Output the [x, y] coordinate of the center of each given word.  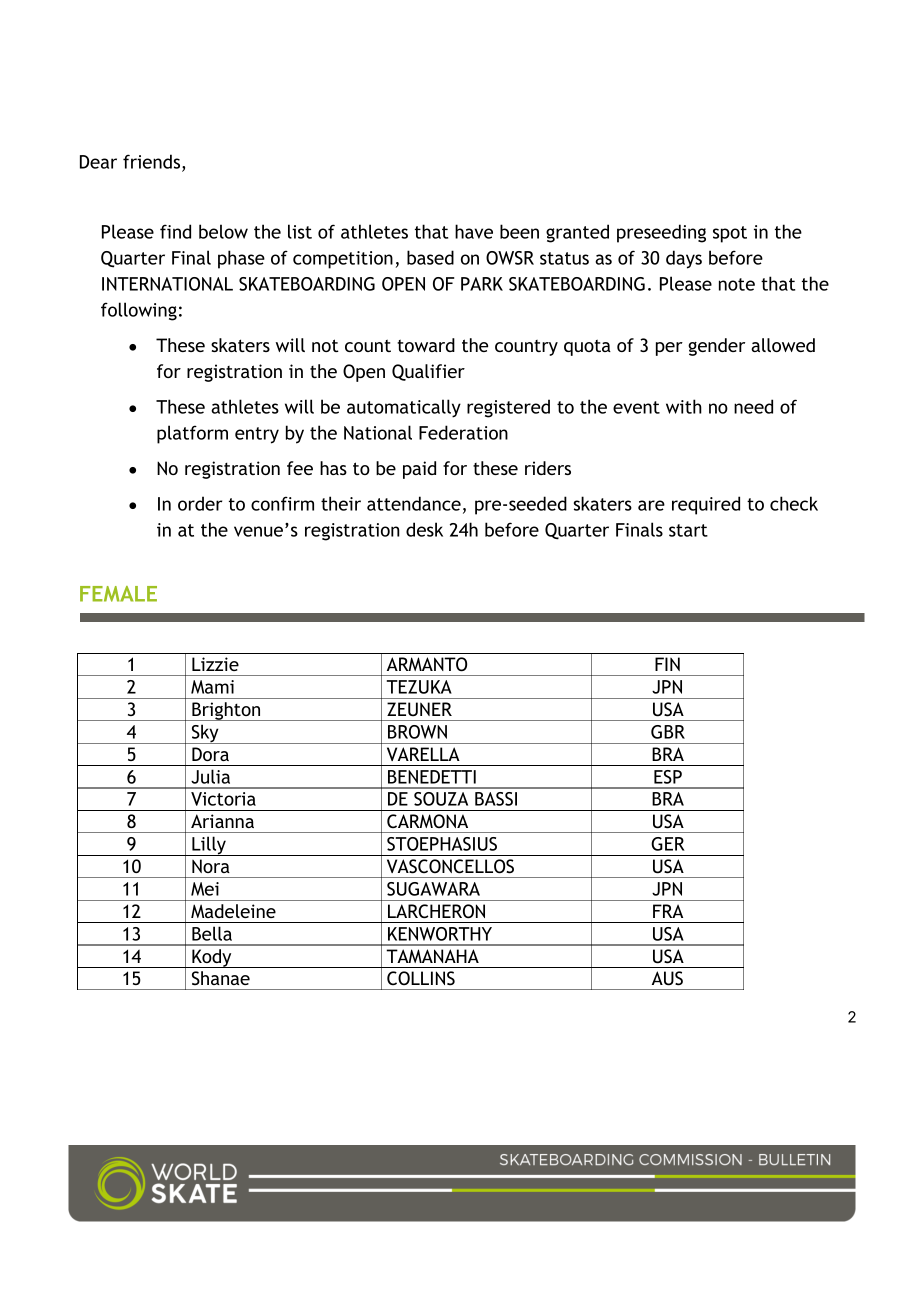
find [175, 231]
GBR [668, 732]
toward [426, 345]
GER [668, 844]
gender [716, 347]
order [200, 503]
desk [424, 529]
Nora [211, 866]
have [474, 231]
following [139, 311]
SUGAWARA [433, 889]
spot [730, 234]
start [688, 530]
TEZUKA [419, 687]
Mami [212, 687]
